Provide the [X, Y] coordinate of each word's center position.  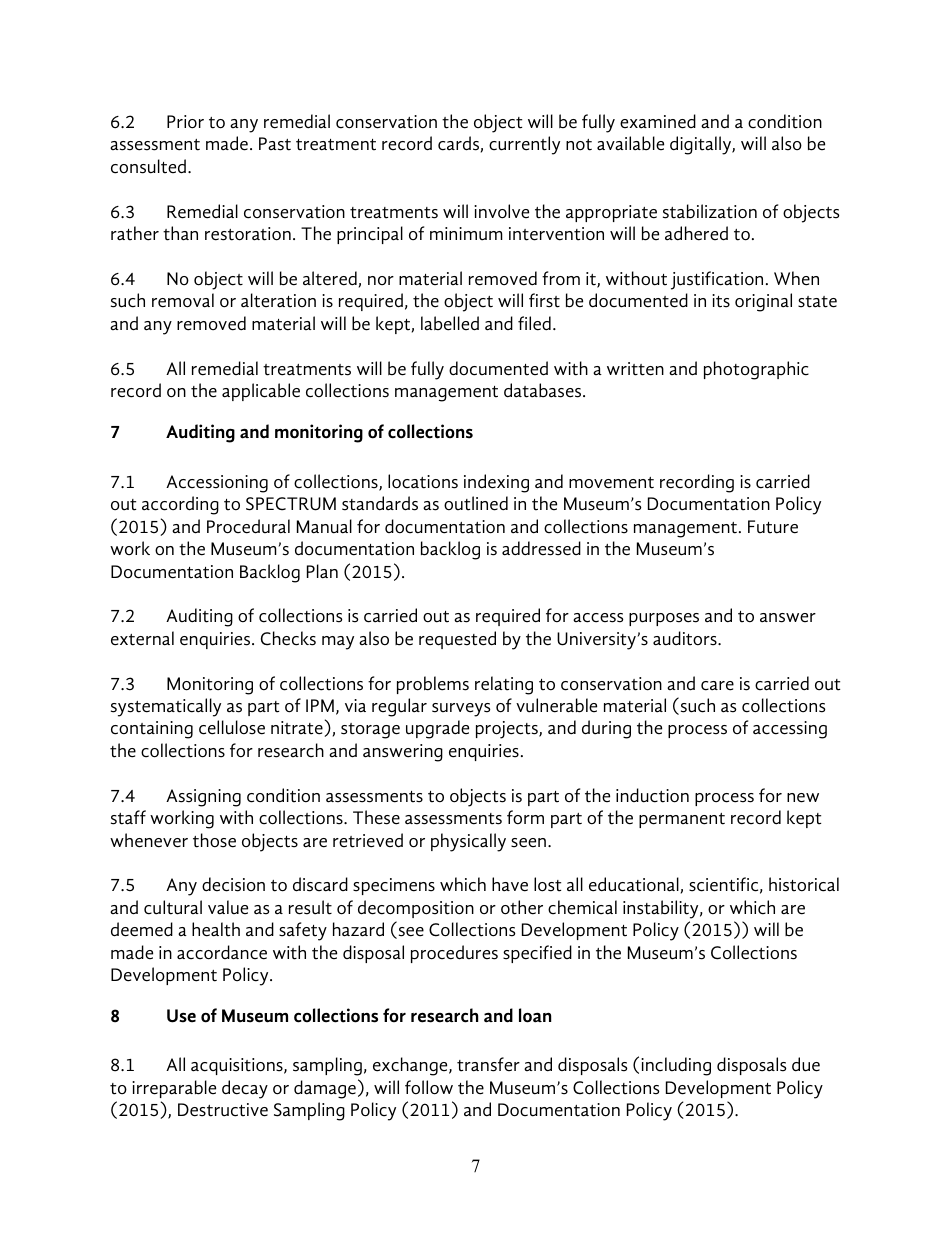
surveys [461, 710]
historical [804, 884]
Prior [185, 122]
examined [658, 121]
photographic [756, 370]
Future [773, 527]
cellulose [232, 727]
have [510, 884]
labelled [450, 323]
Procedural [248, 526]
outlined [476, 503]
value [228, 907]
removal [183, 300]
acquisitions [238, 1066]
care [717, 686]
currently [524, 145]
